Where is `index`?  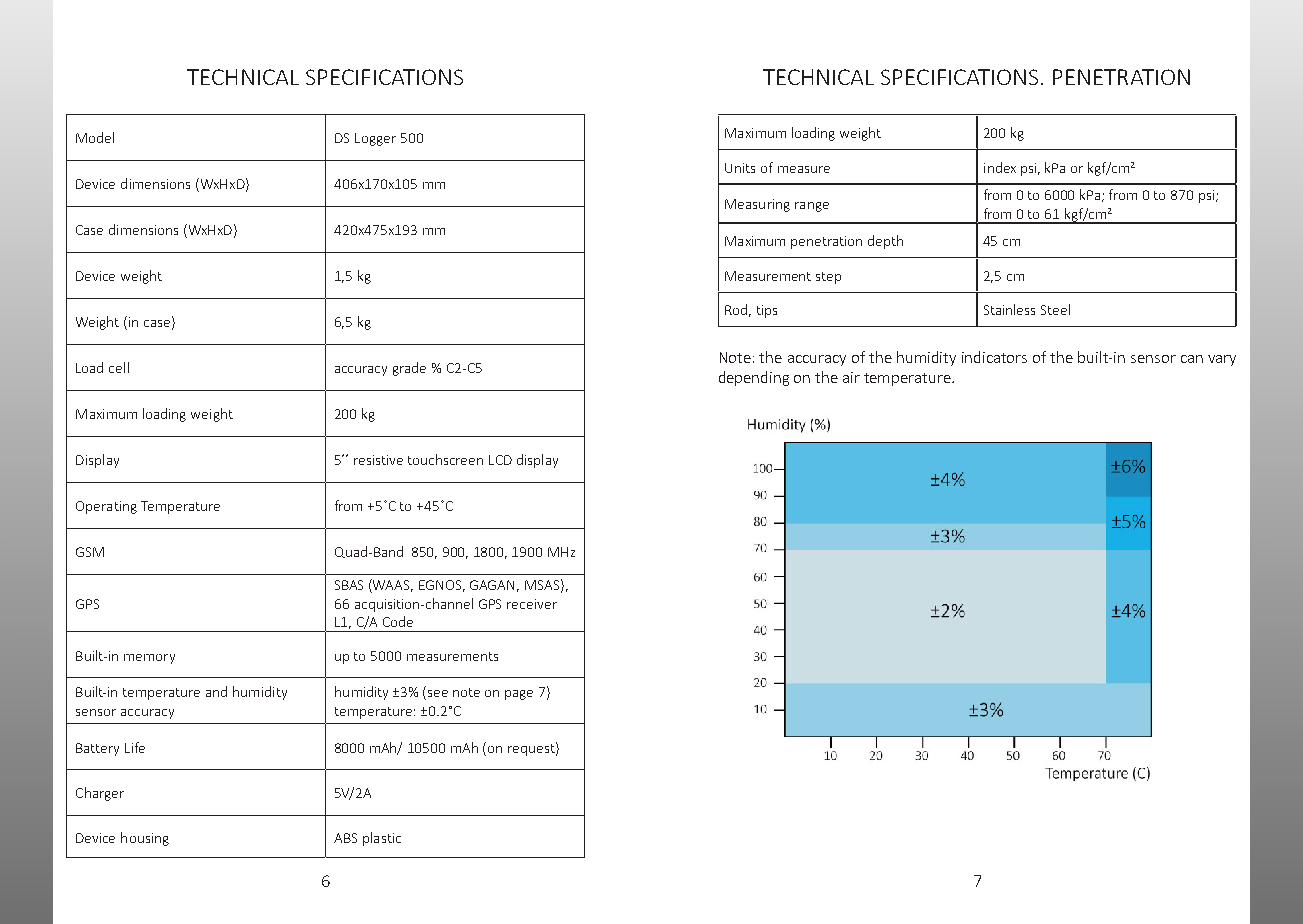 index is located at coordinates (1000, 167).
